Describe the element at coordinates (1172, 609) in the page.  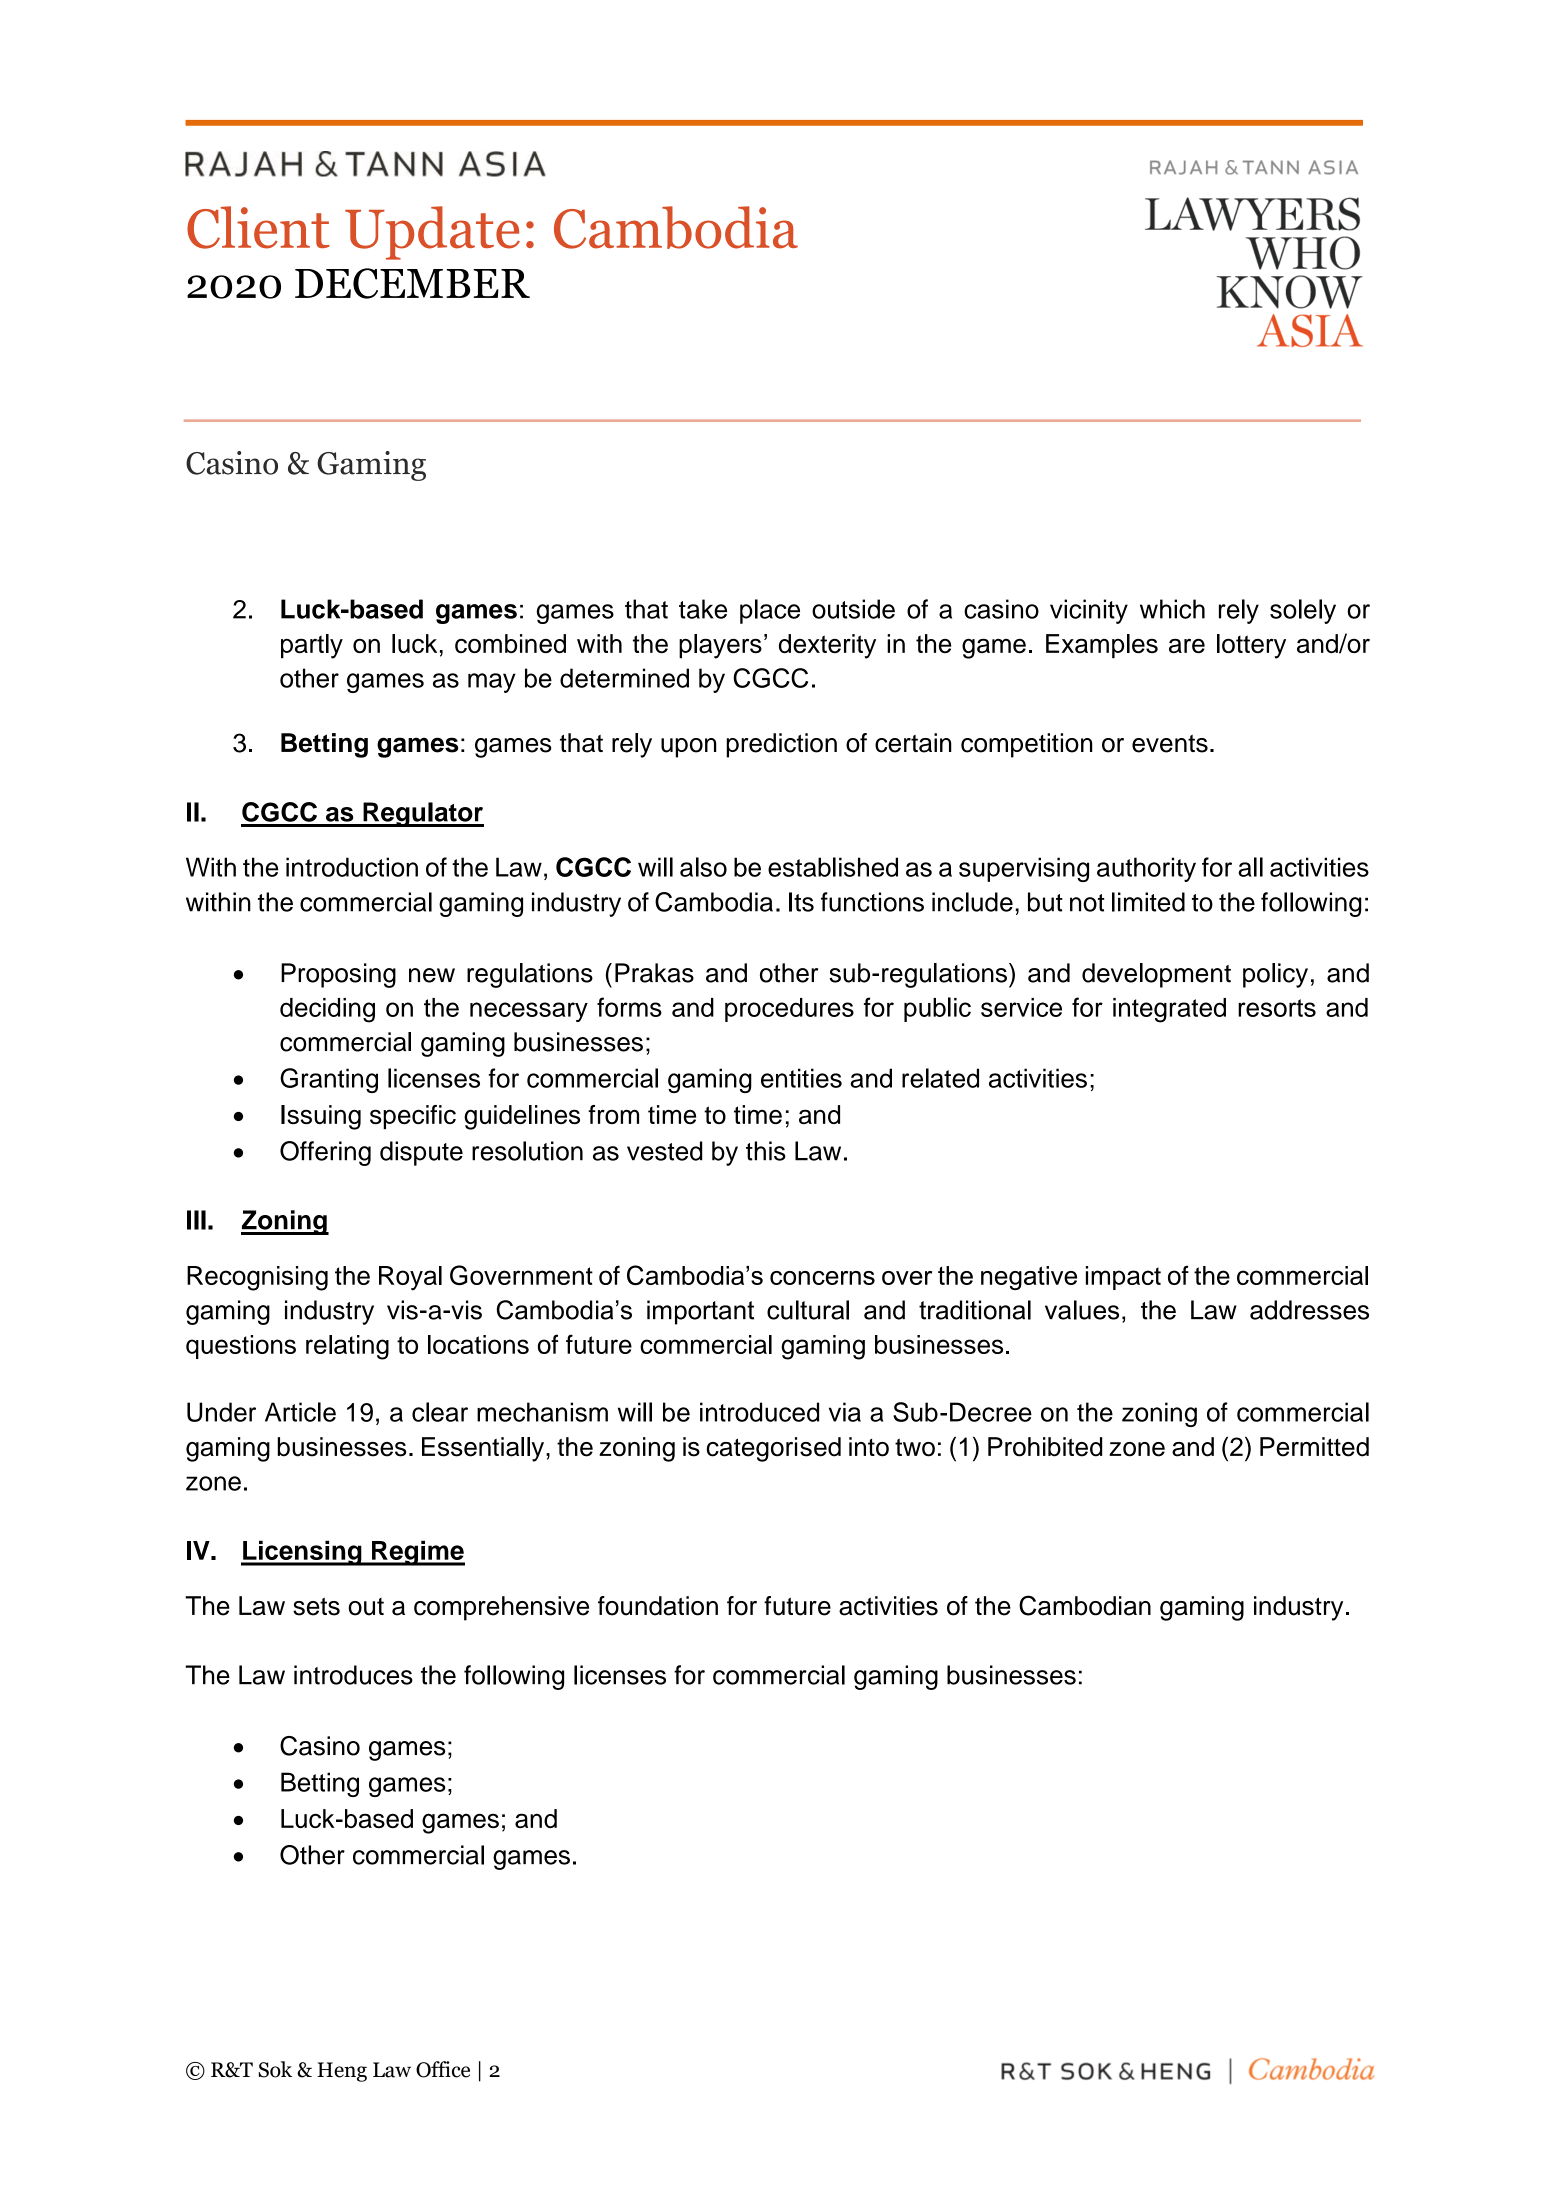
I see `which` at that location.
